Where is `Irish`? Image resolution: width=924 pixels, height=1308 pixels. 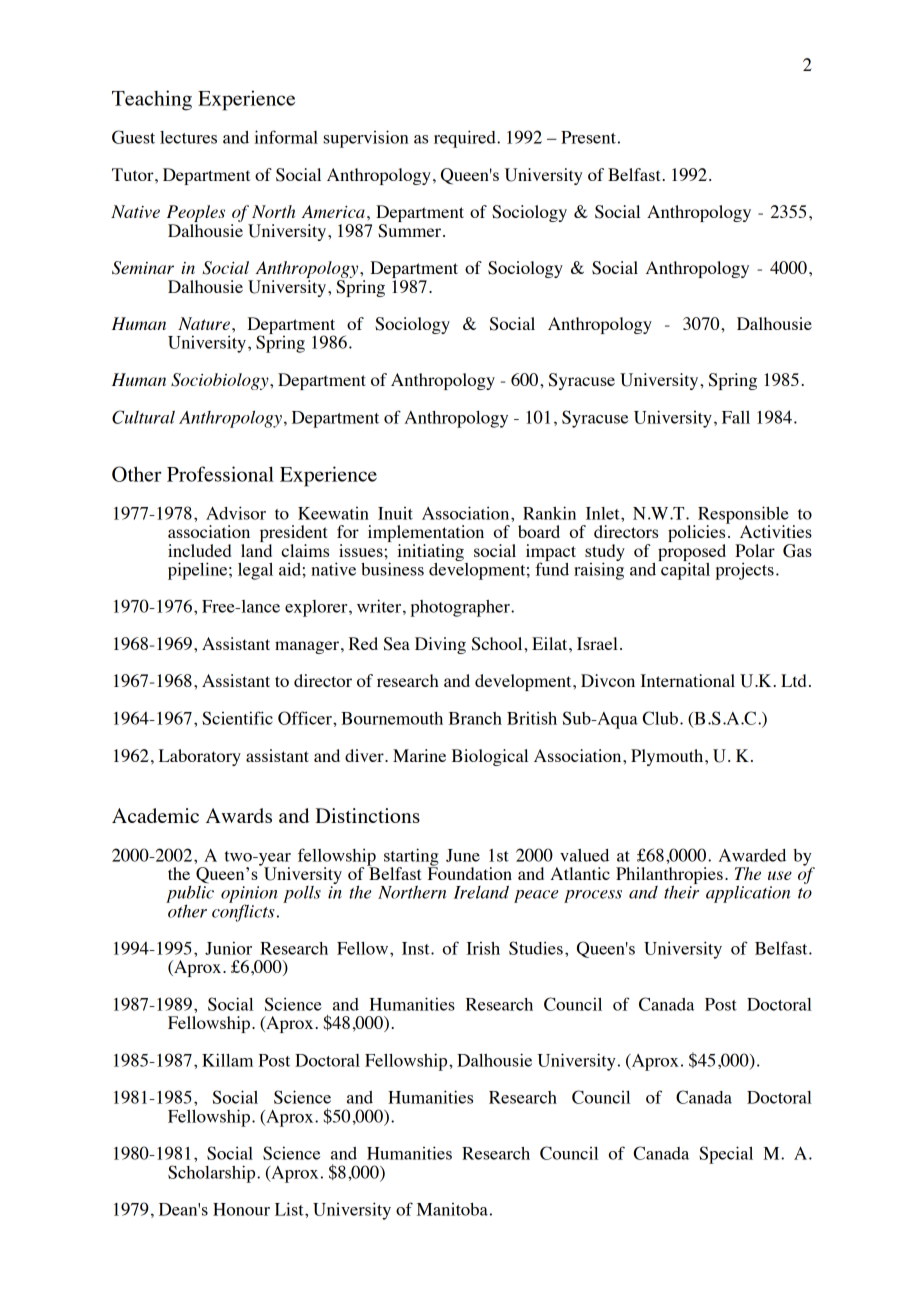
Irish is located at coordinates (483, 948).
